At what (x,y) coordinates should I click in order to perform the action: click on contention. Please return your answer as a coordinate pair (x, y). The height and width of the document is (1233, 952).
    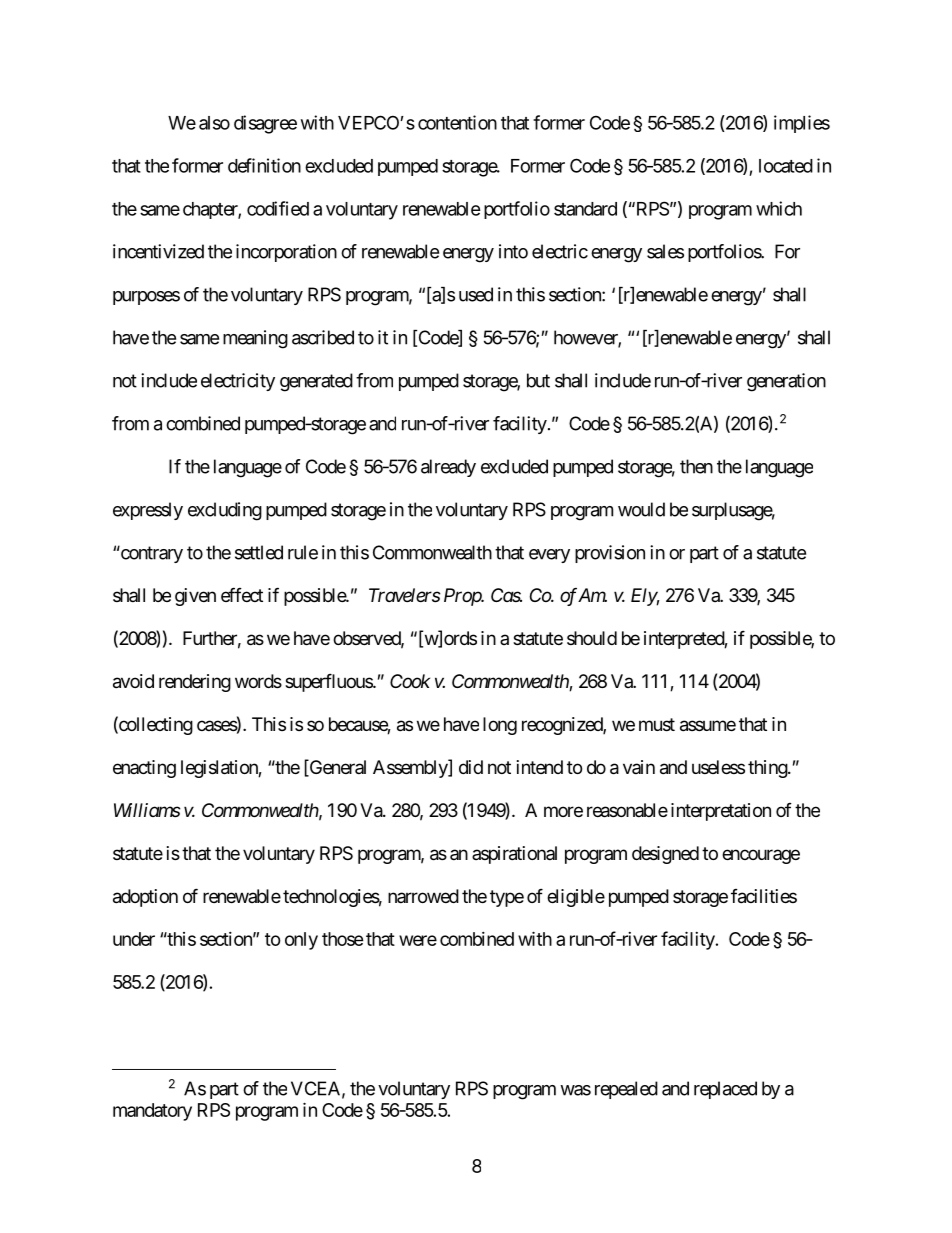
    Looking at the image, I should click on (457, 122).
